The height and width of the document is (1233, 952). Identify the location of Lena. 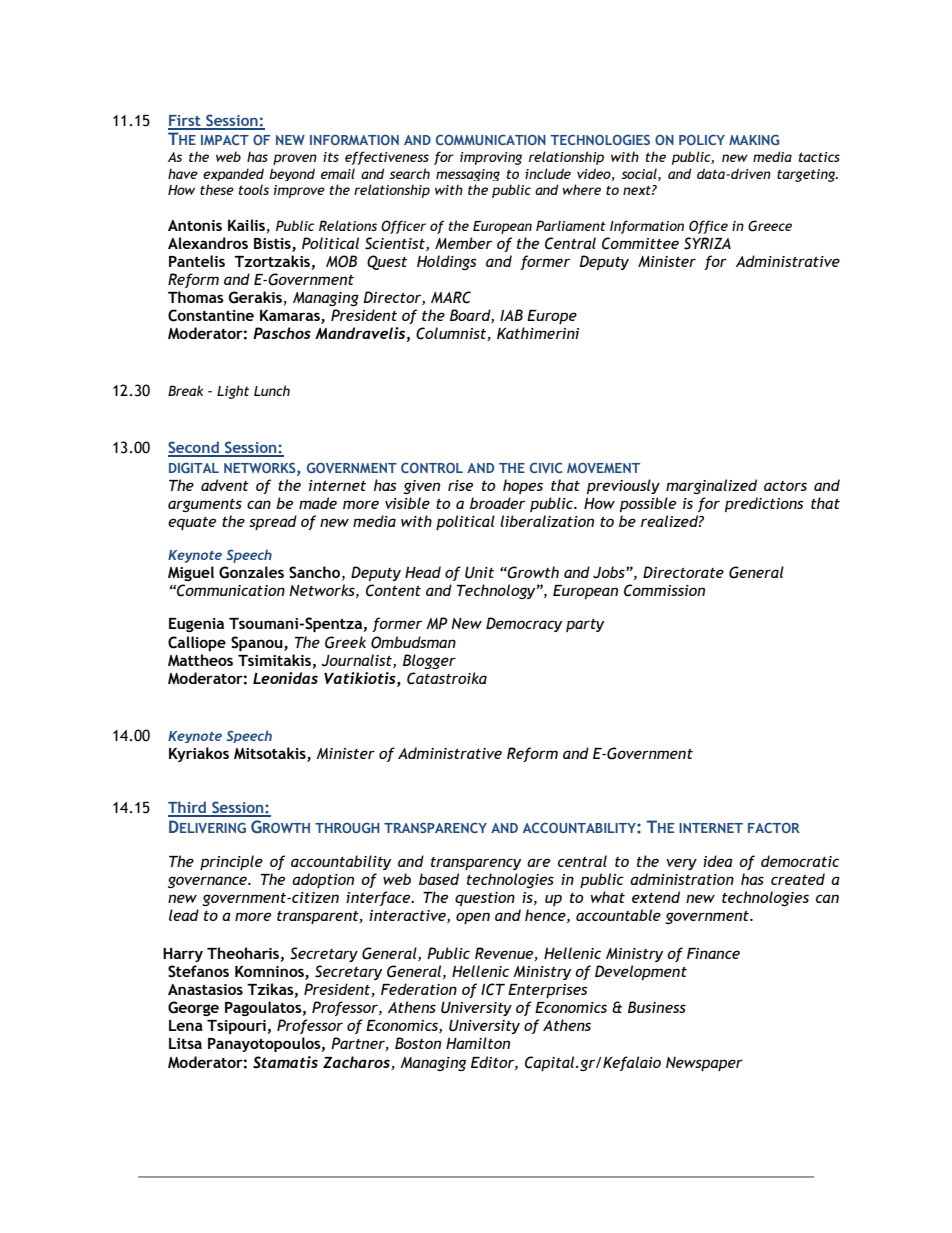
(186, 1025).
